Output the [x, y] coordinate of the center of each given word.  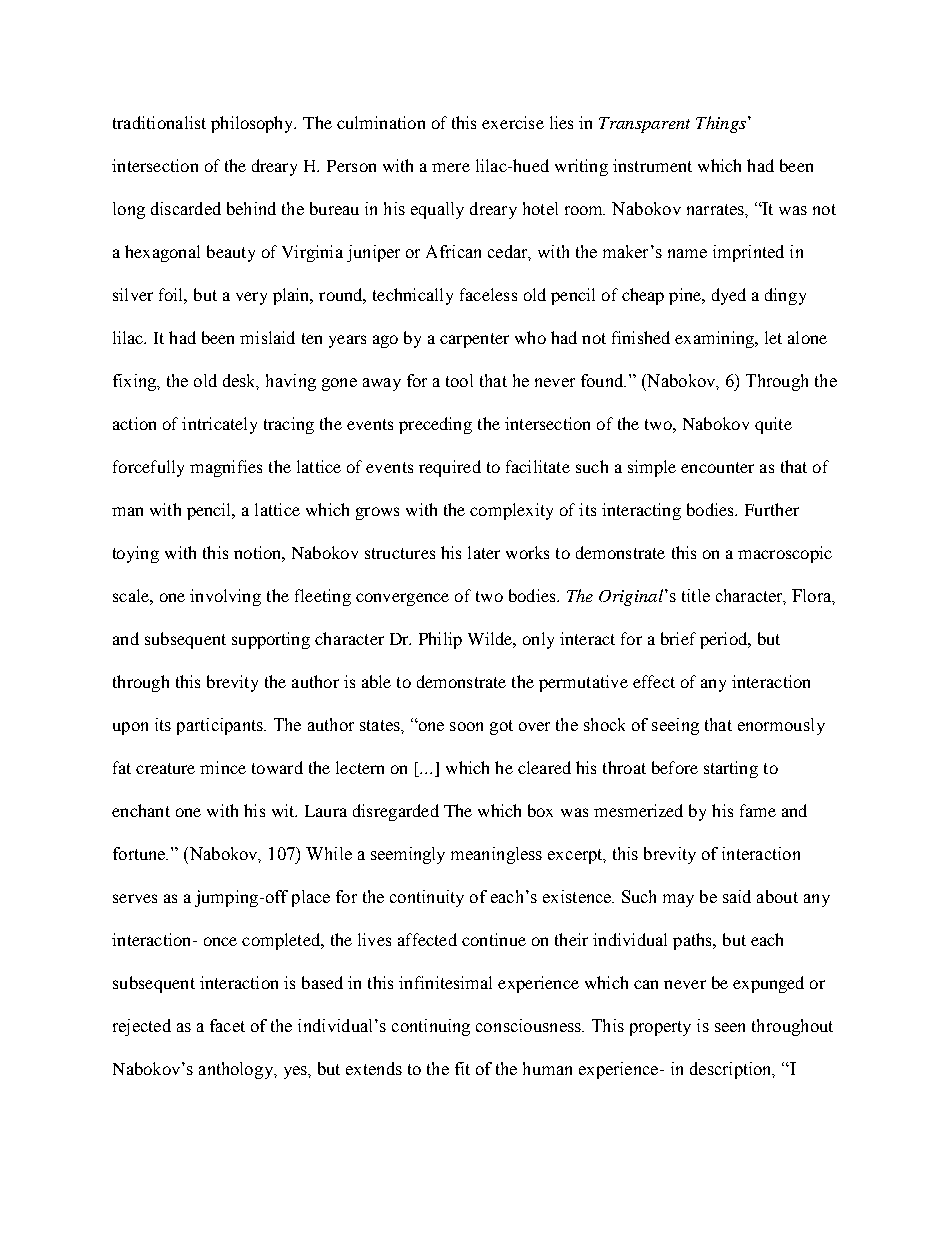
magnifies [226, 468]
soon [466, 726]
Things [721, 124]
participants [221, 726]
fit [462, 1068]
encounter [717, 467]
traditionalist [159, 122]
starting [731, 769]
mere [451, 167]
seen [730, 1027]
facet [227, 1025]
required [450, 468]
